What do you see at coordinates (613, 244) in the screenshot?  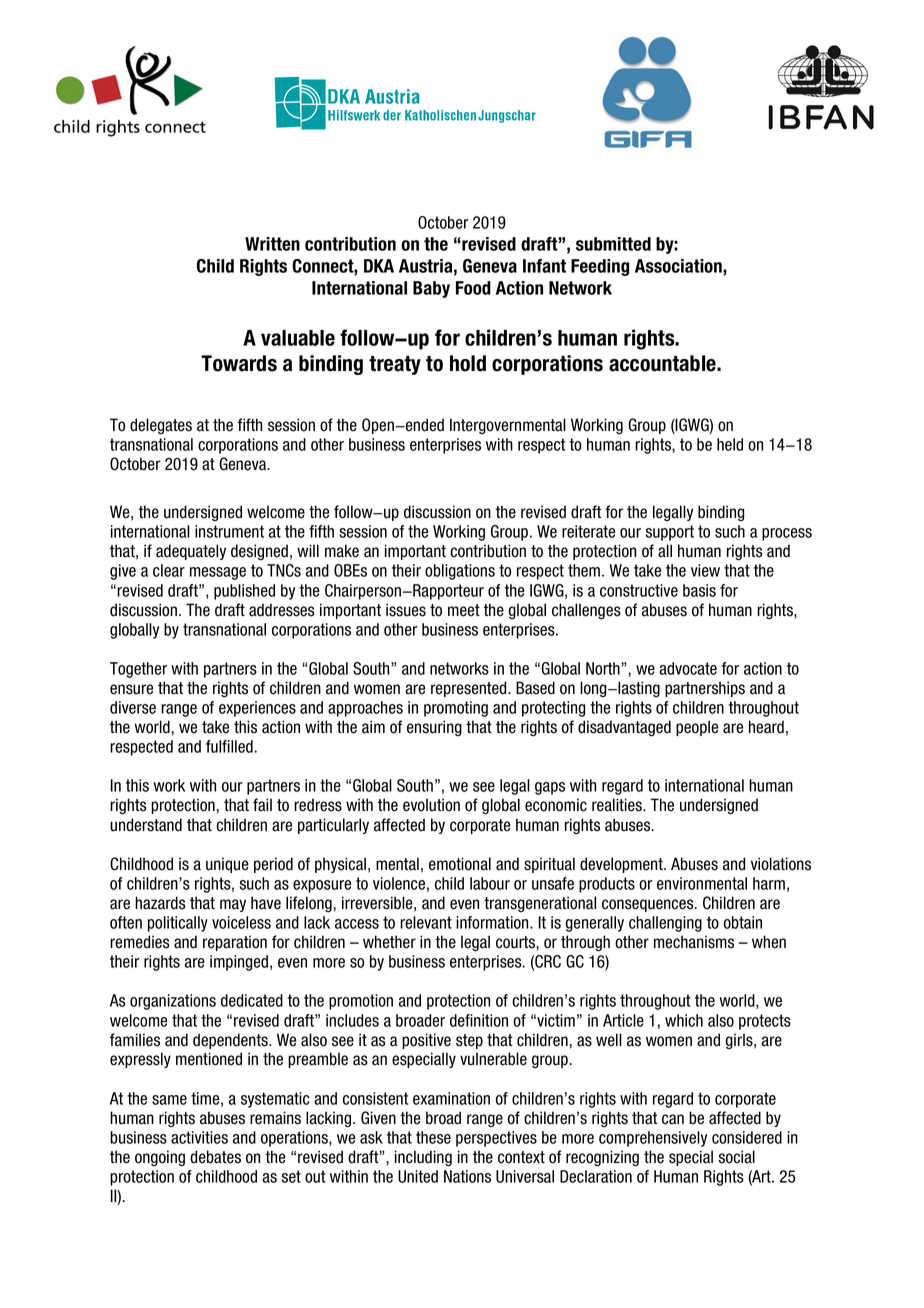 I see `submitted` at bounding box center [613, 244].
